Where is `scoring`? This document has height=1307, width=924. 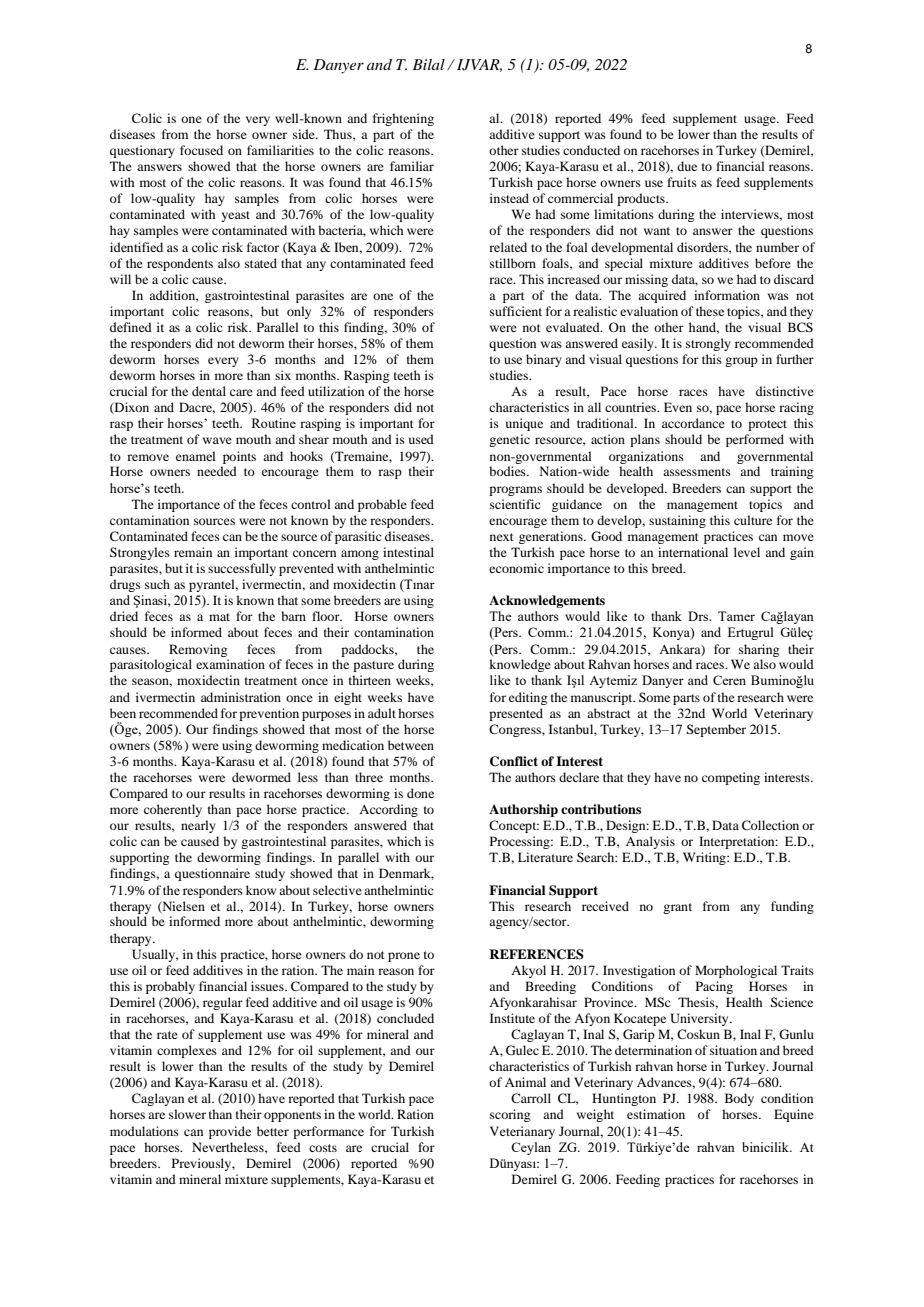 scoring is located at coordinates (510, 1115).
